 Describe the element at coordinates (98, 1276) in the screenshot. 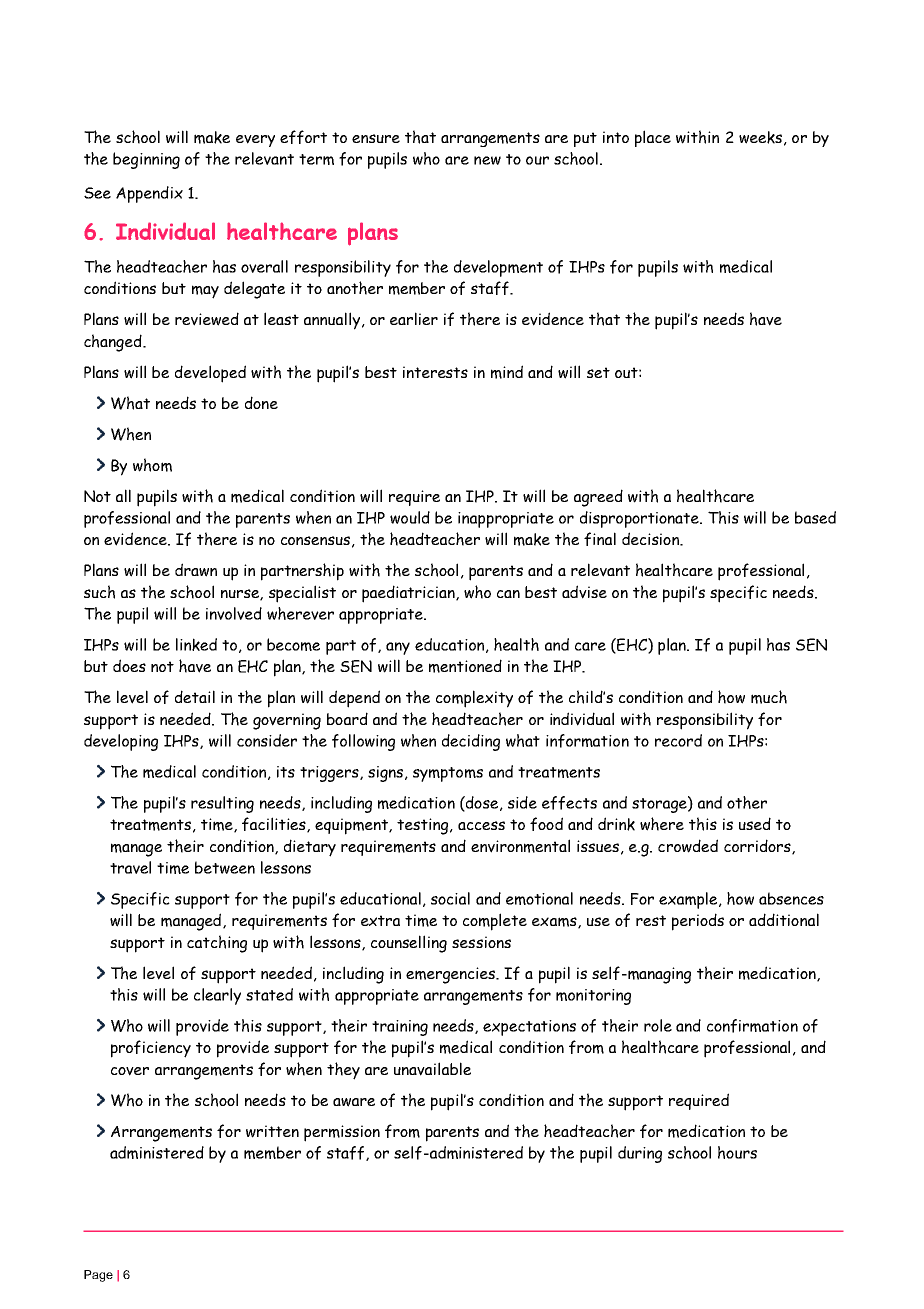

I see `Page` at that location.
